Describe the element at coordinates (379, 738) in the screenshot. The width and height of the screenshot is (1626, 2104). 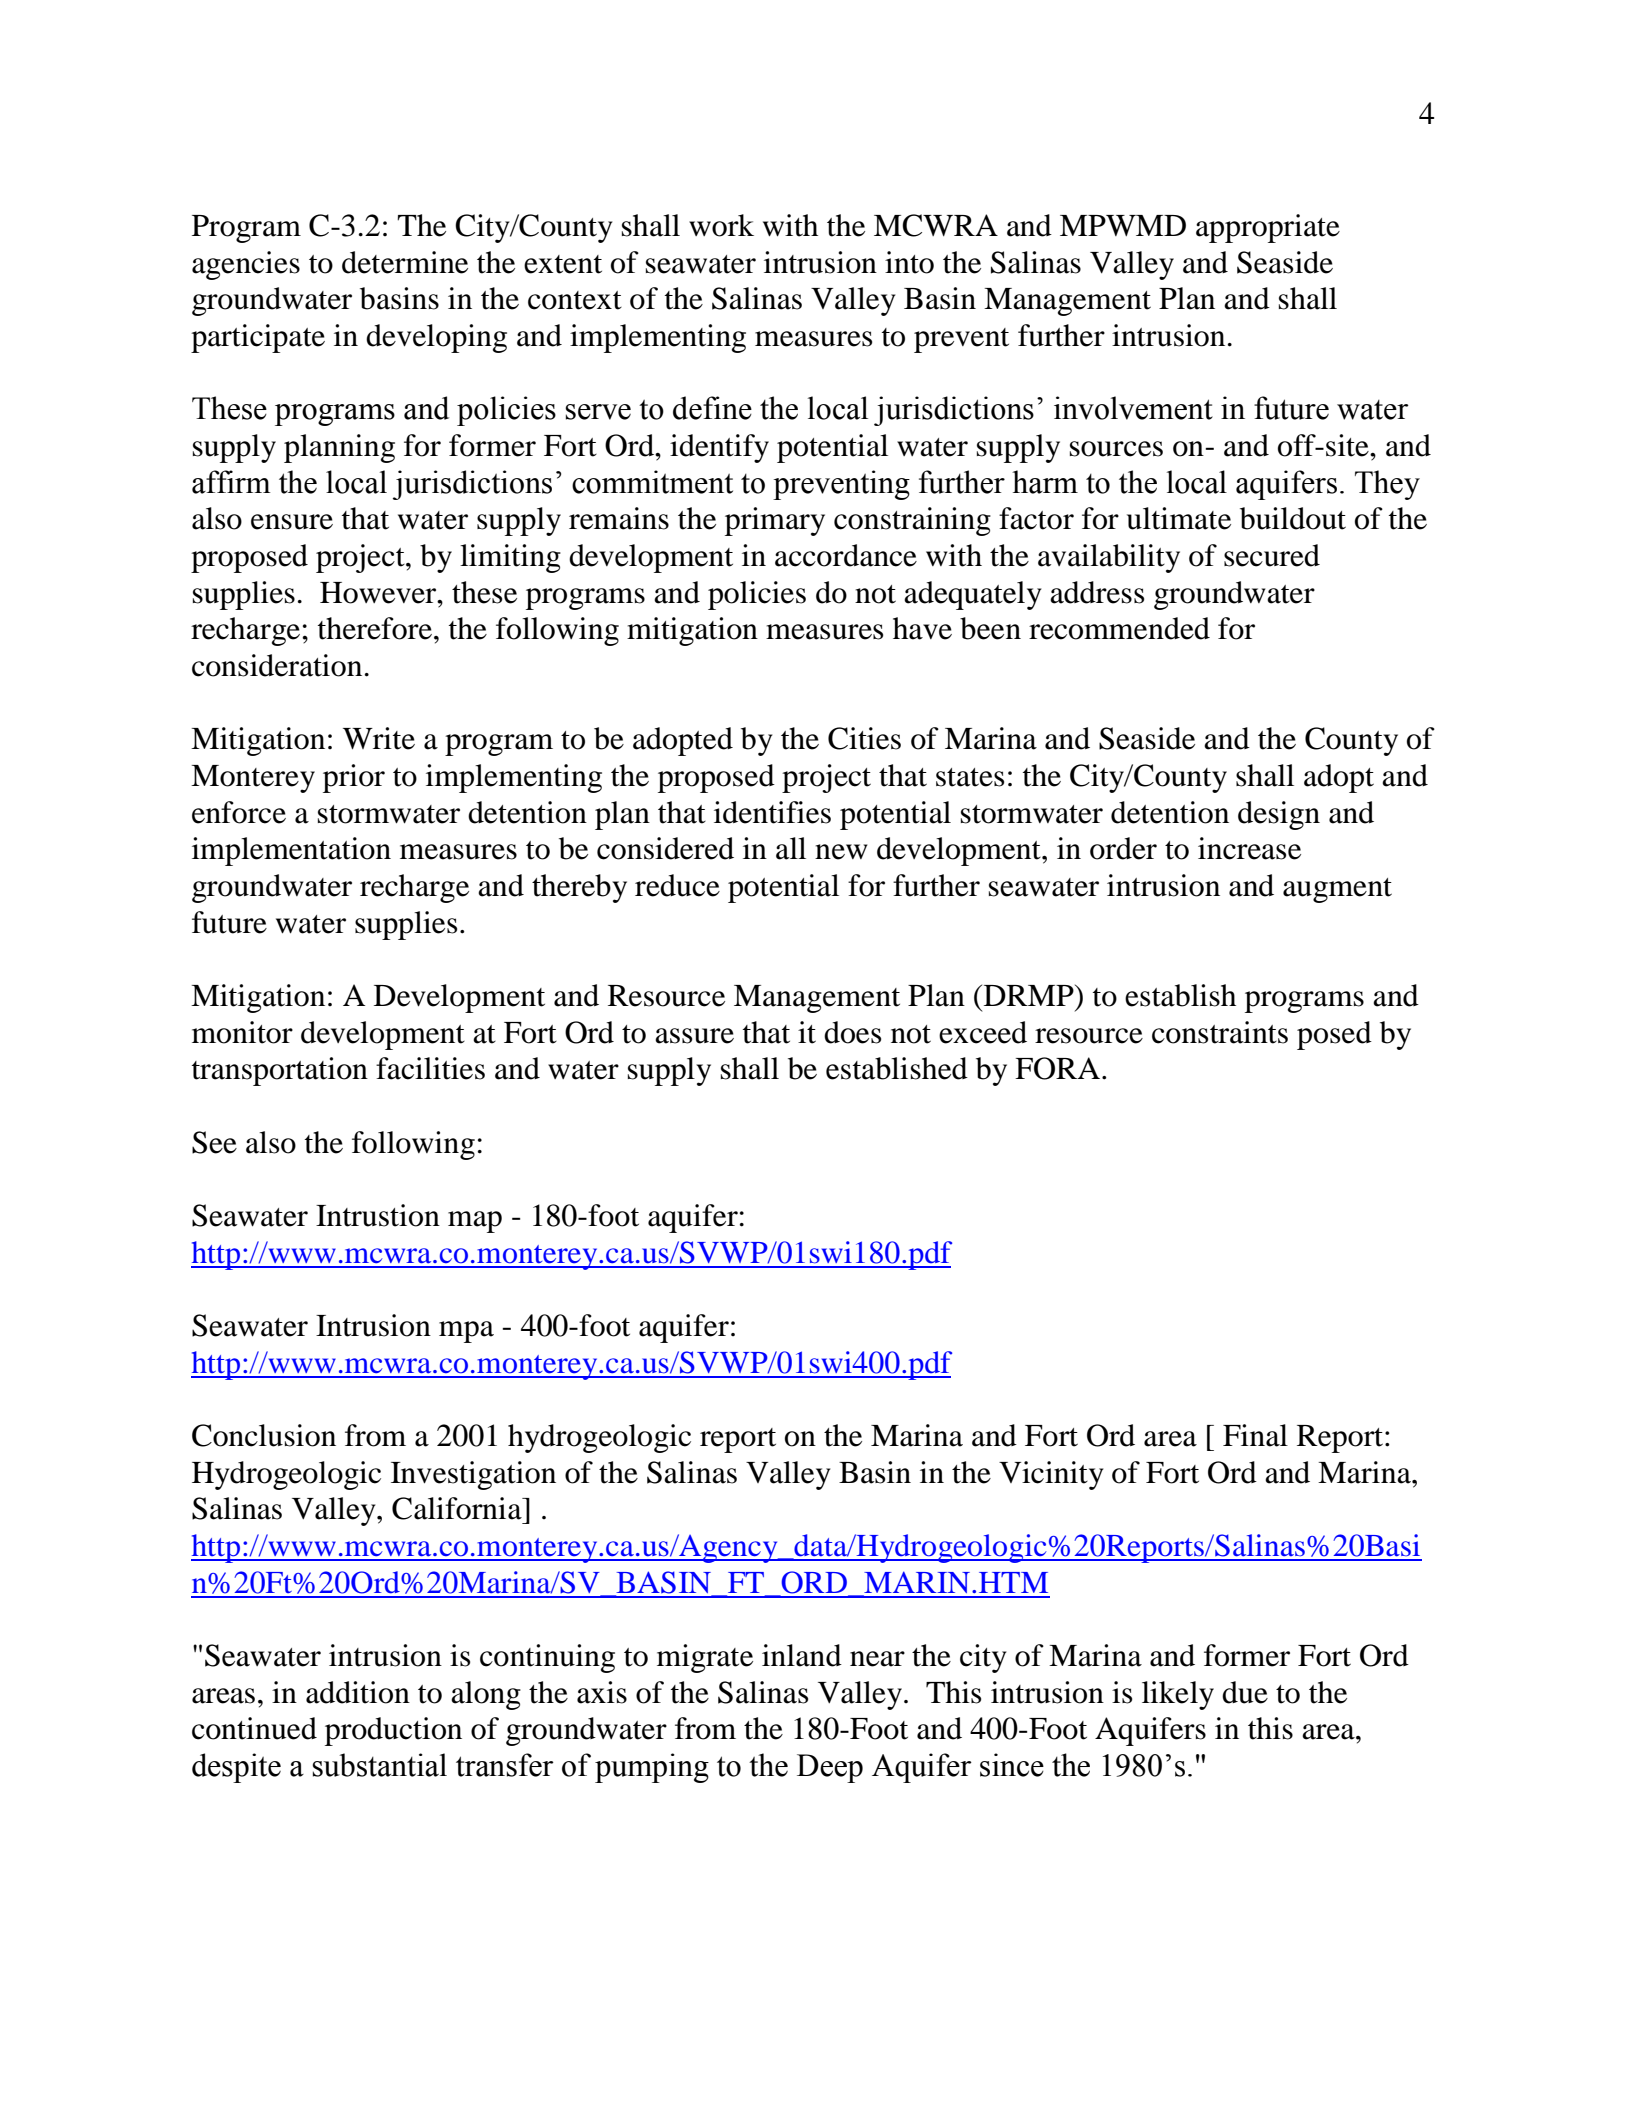
I see `Write` at that location.
